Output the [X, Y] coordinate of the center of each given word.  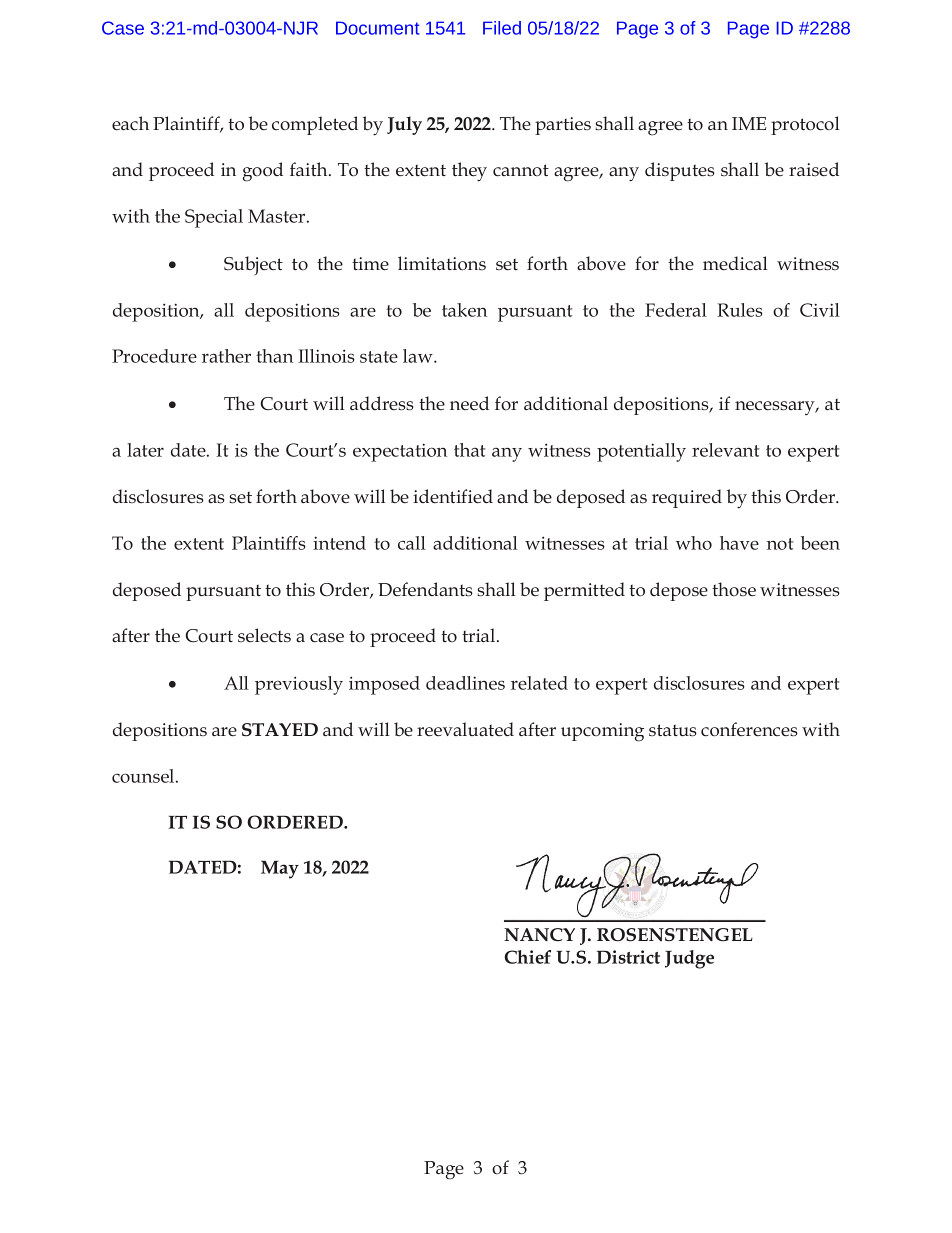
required [687, 498]
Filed [502, 28]
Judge [689, 959]
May [280, 869]
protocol [805, 125]
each [130, 123]
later [145, 450]
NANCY [539, 935]
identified [453, 496]
